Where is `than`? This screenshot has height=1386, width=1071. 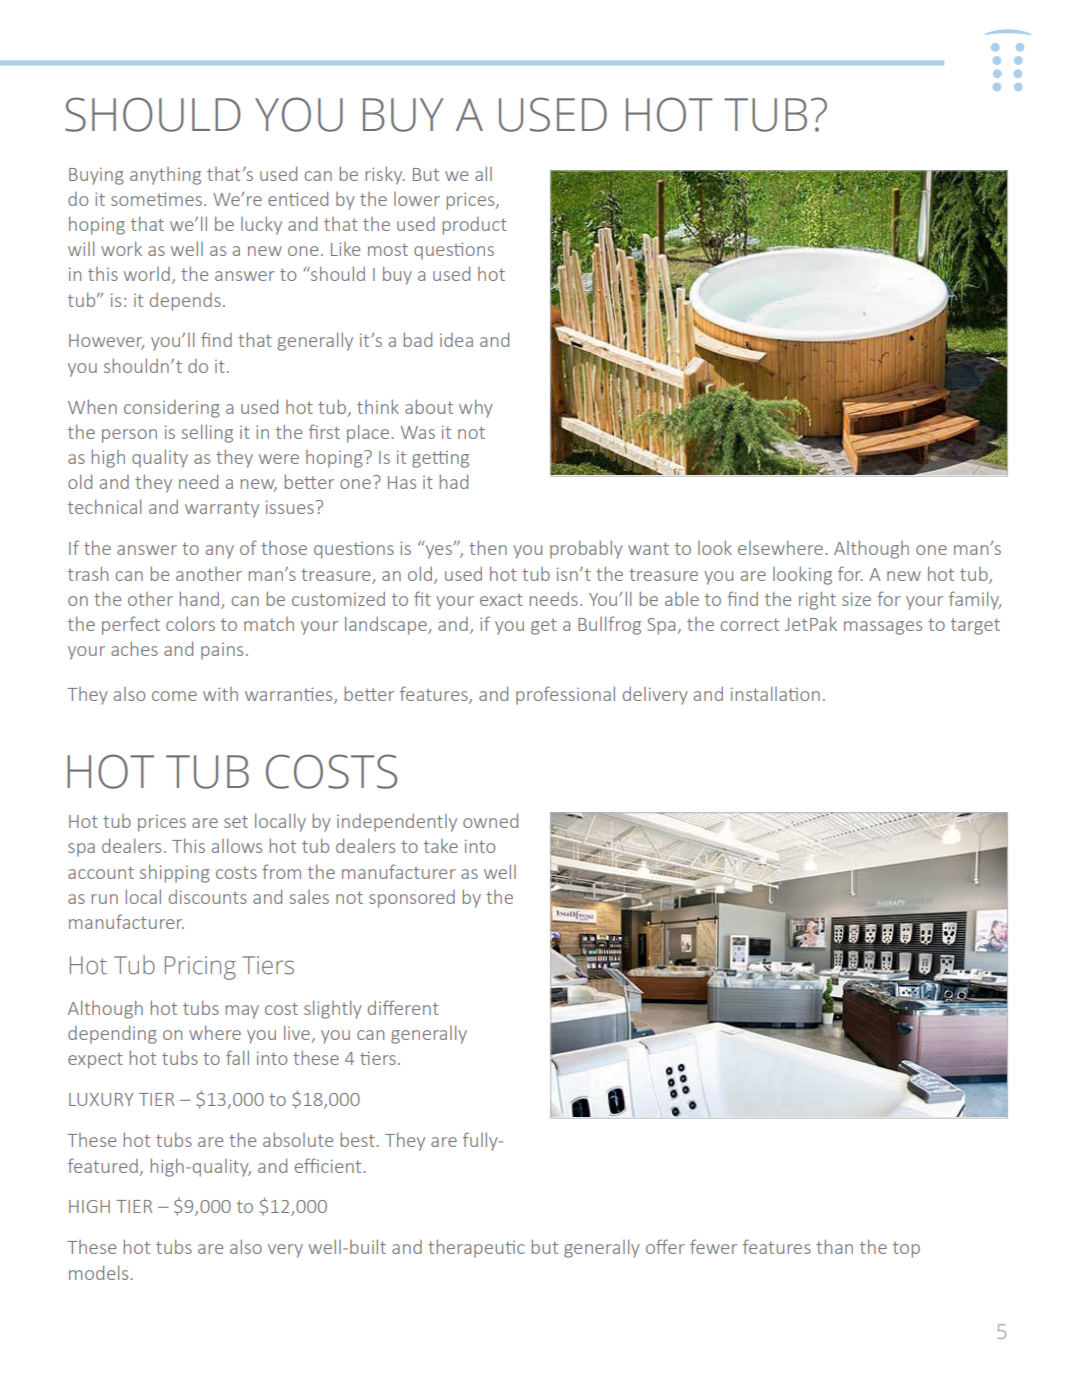
than is located at coordinates (834, 1246).
